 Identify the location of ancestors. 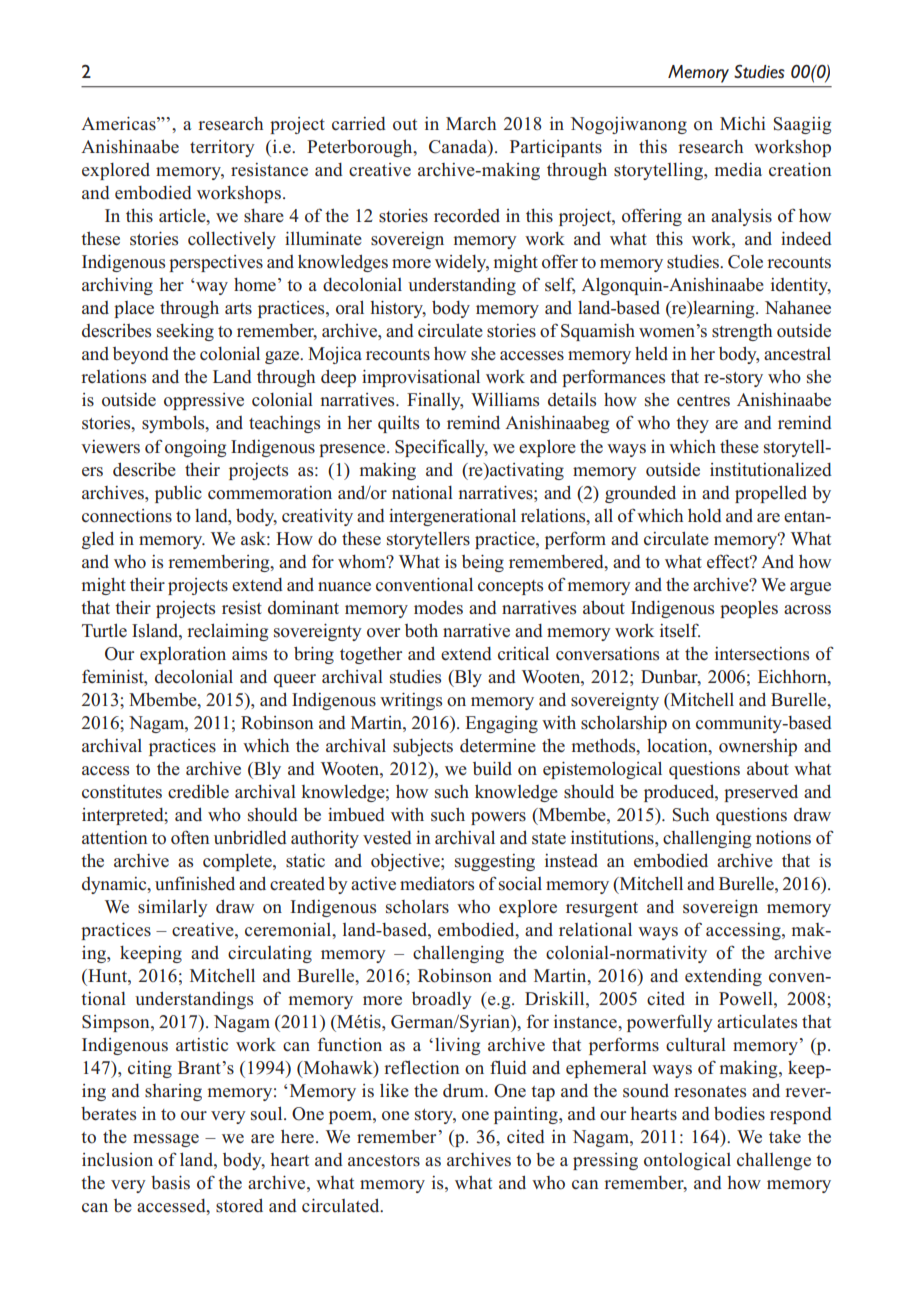
(384, 1161).
